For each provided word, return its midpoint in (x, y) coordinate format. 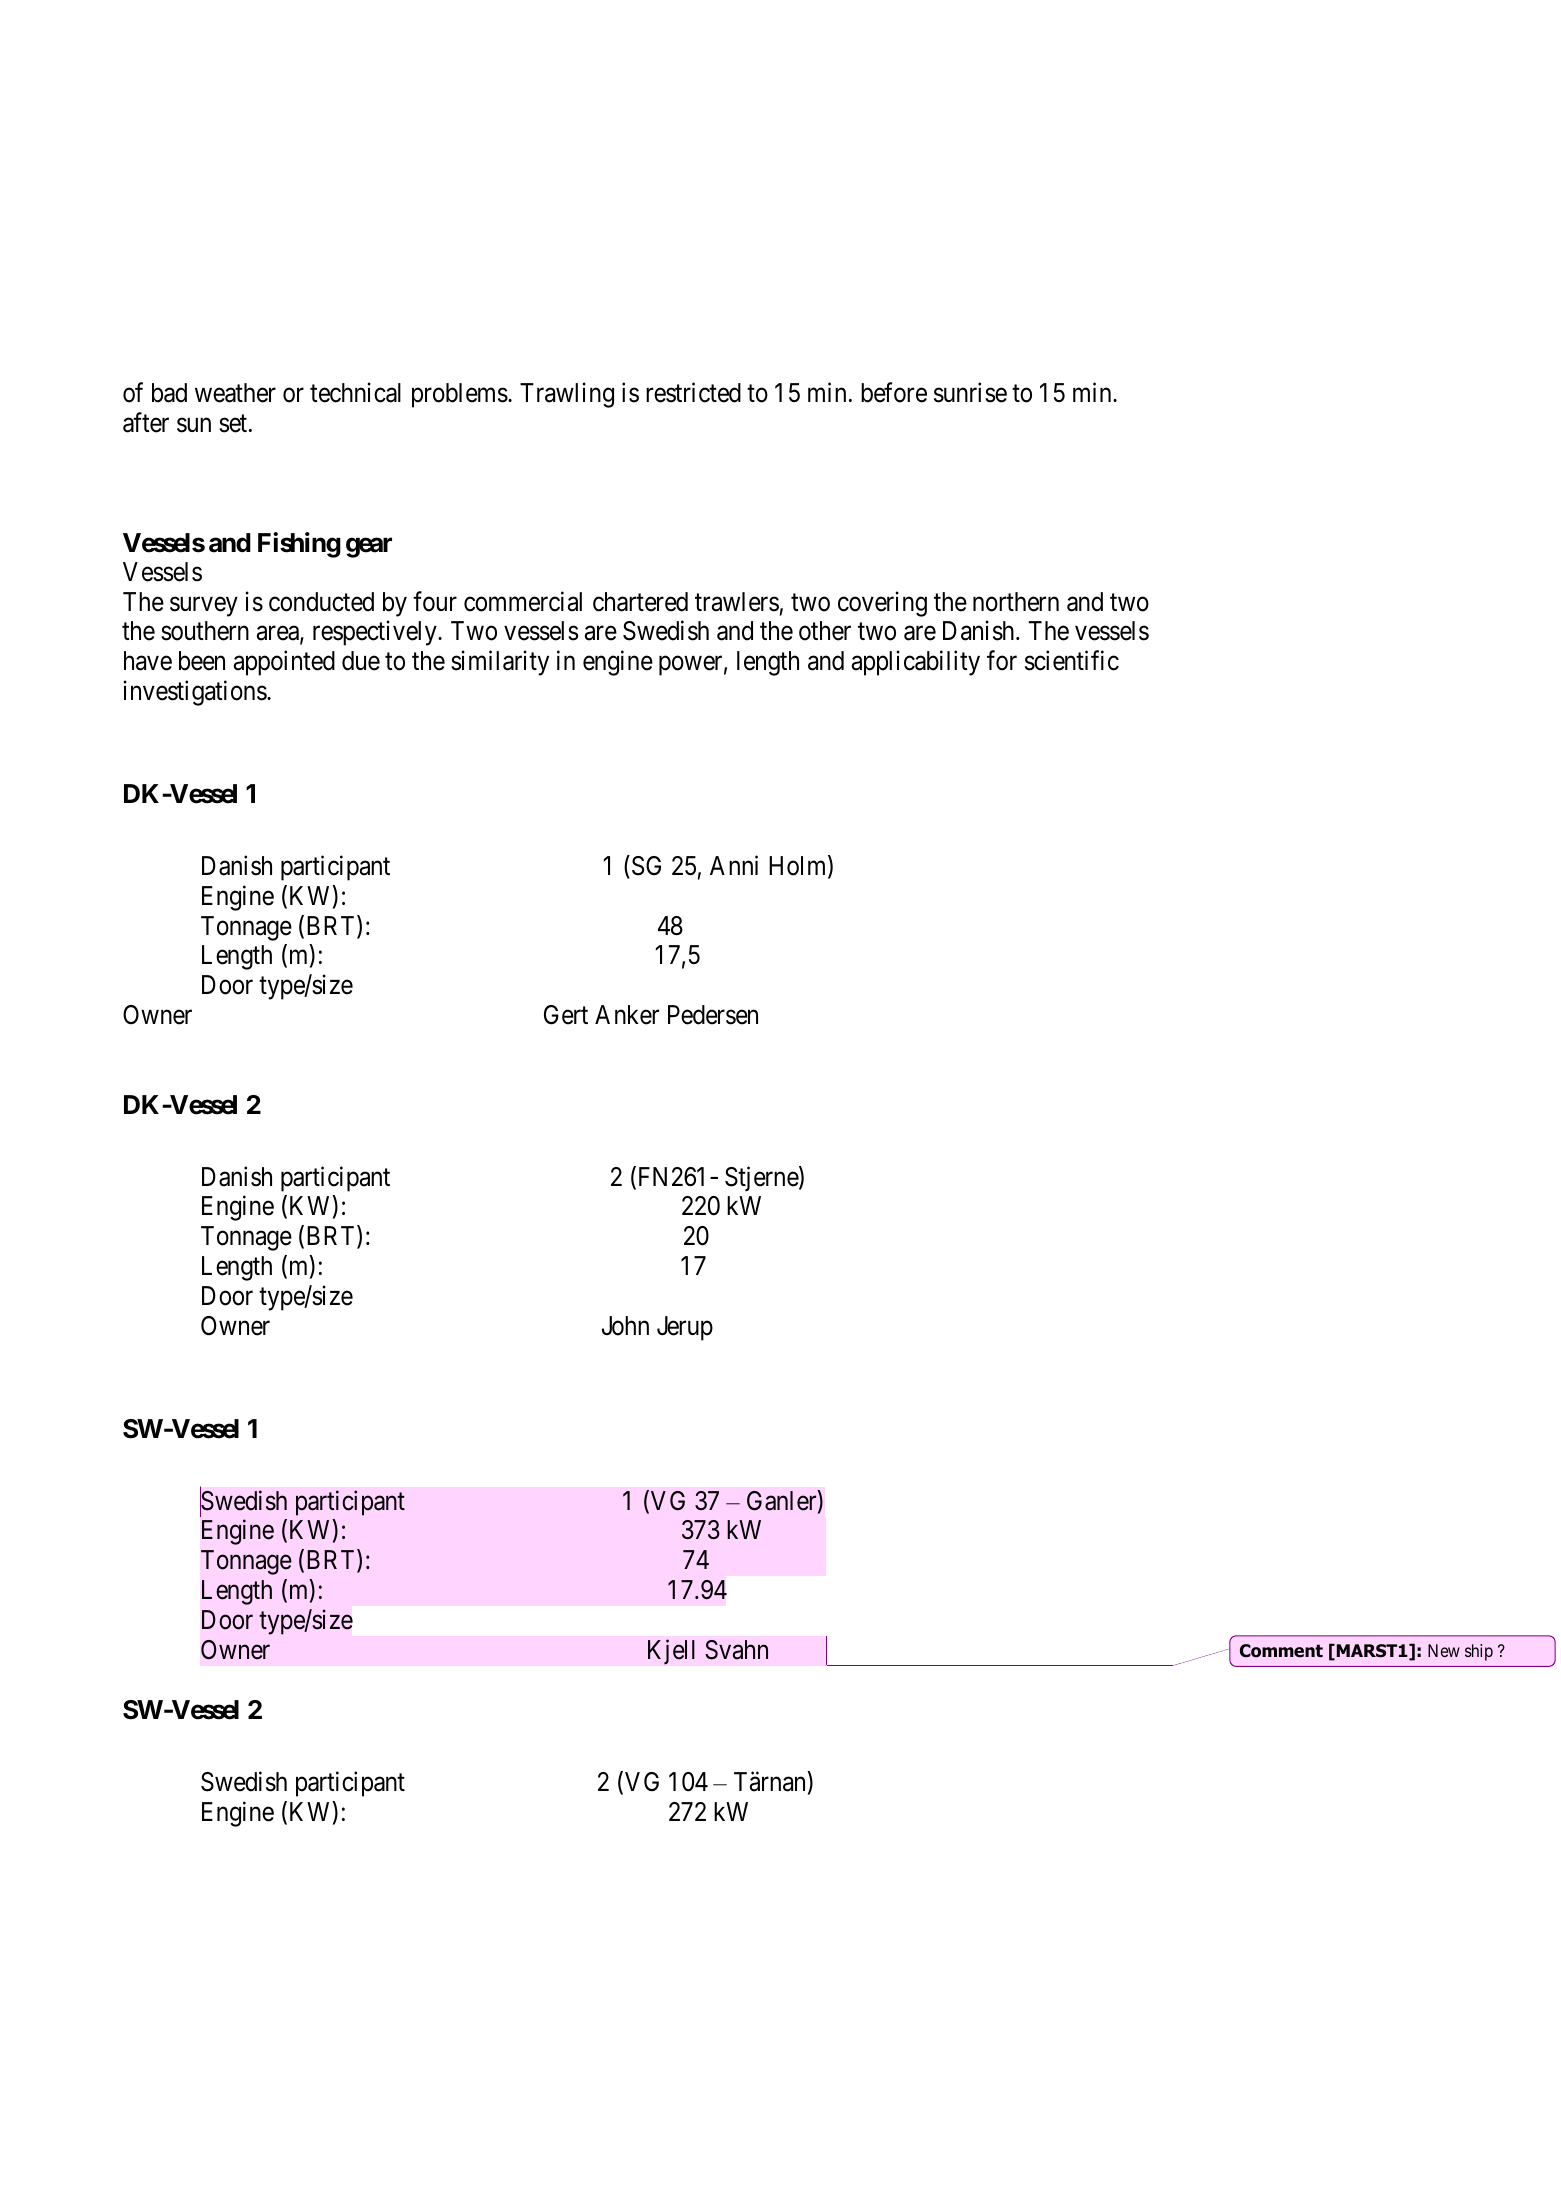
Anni (734, 865)
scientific (1072, 661)
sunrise (970, 392)
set (234, 424)
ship (1479, 1652)
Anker (627, 1015)
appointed (284, 663)
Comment (1281, 1651)
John (625, 1326)
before (894, 392)
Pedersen (713, 1015)
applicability (916, 663)
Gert (566, 1015)
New (1444, 1650)
